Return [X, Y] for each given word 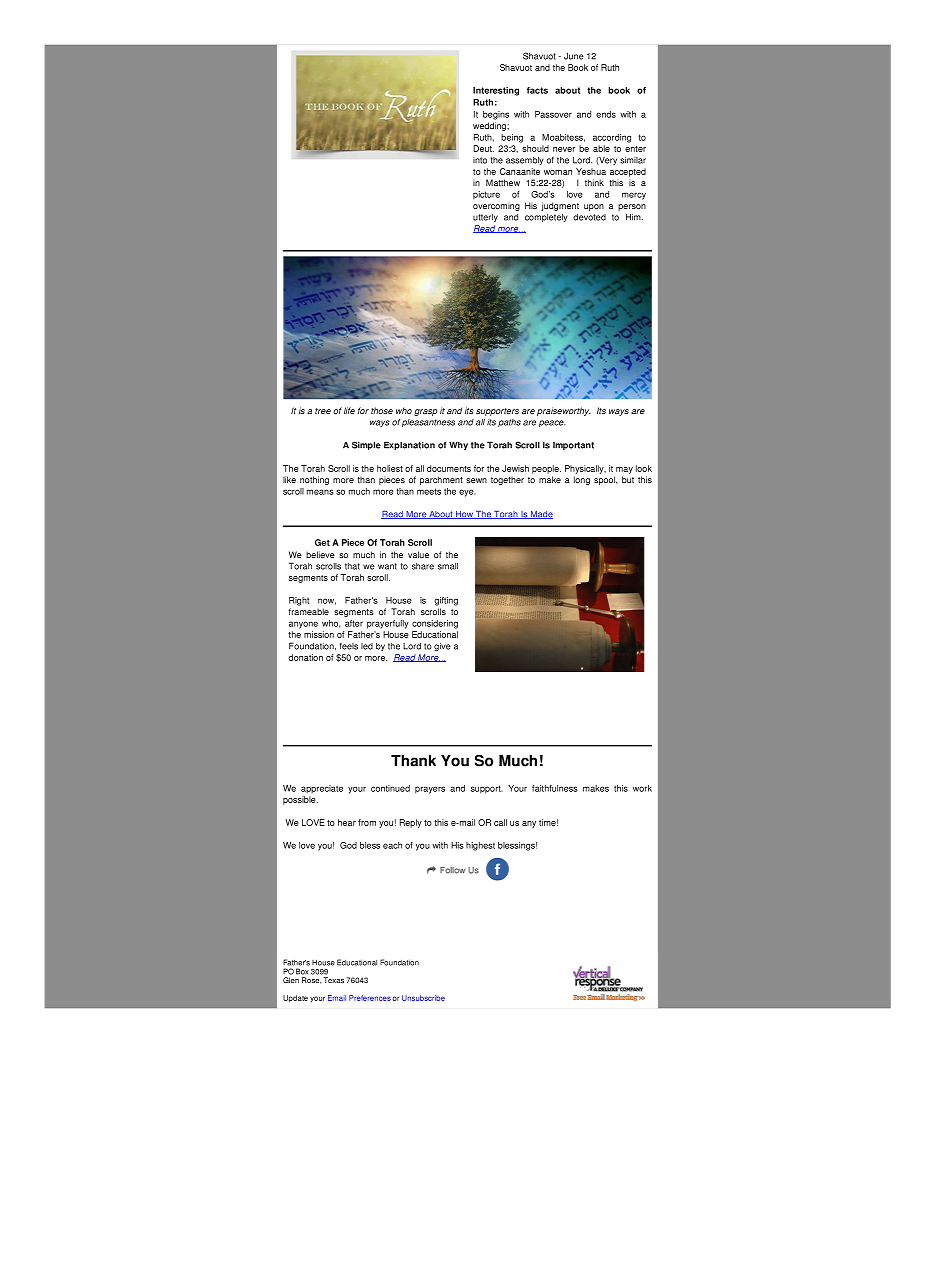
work [642, 788]
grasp [425, 412]
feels [349, 646]
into [480, 160]
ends [606, 114]
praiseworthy [564, 411]
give [442, 647]
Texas [334, 980]
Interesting [496, 91]
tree [323, 411]
